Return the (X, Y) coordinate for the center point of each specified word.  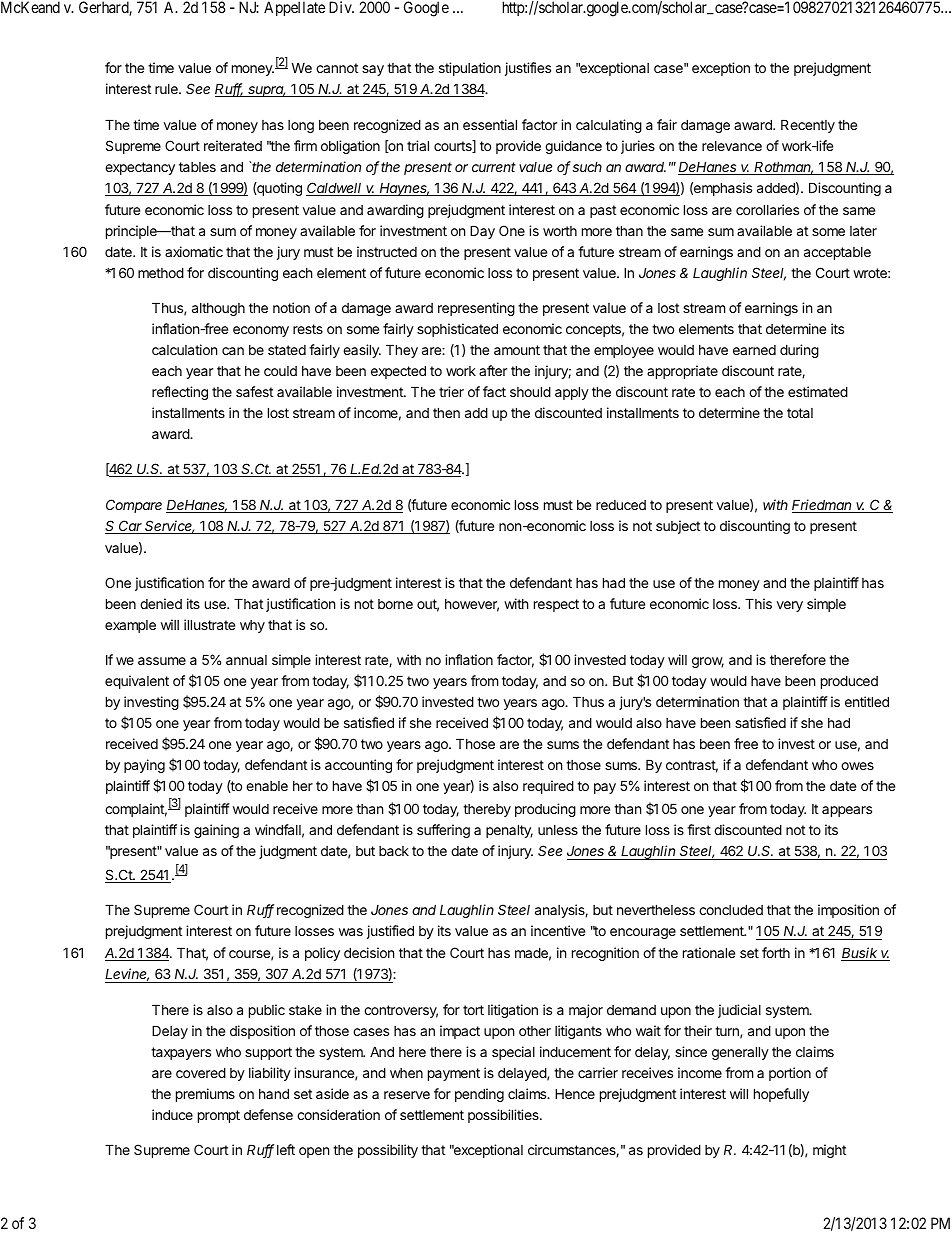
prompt (219, 1116)
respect (556, 605)
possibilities (504, 1116)
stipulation (470, 69)
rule (167, 89)
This (758, 603)
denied (161, 603)
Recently (808, 126)
